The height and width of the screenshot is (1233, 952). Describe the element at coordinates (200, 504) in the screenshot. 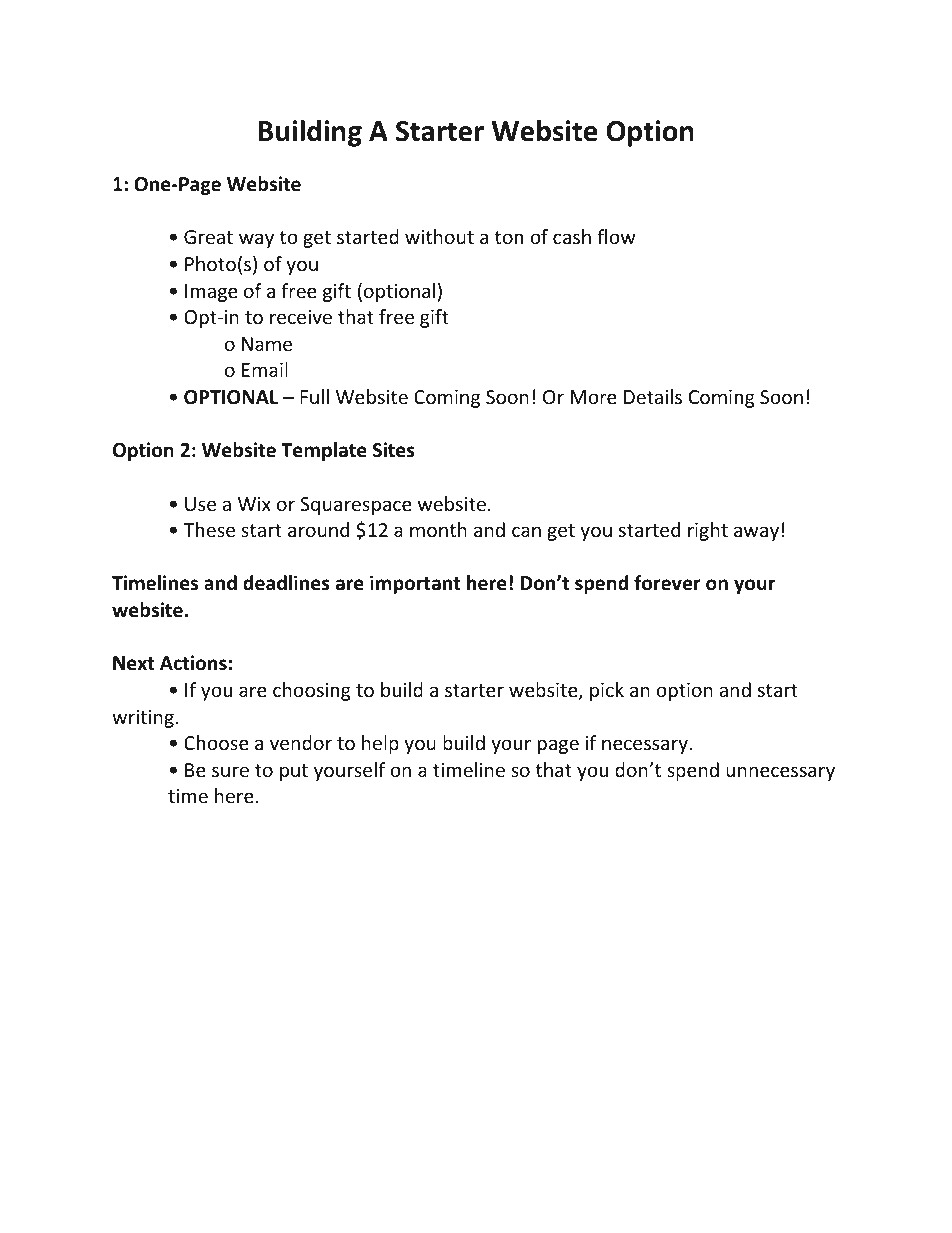

I see `Use` at that location.
